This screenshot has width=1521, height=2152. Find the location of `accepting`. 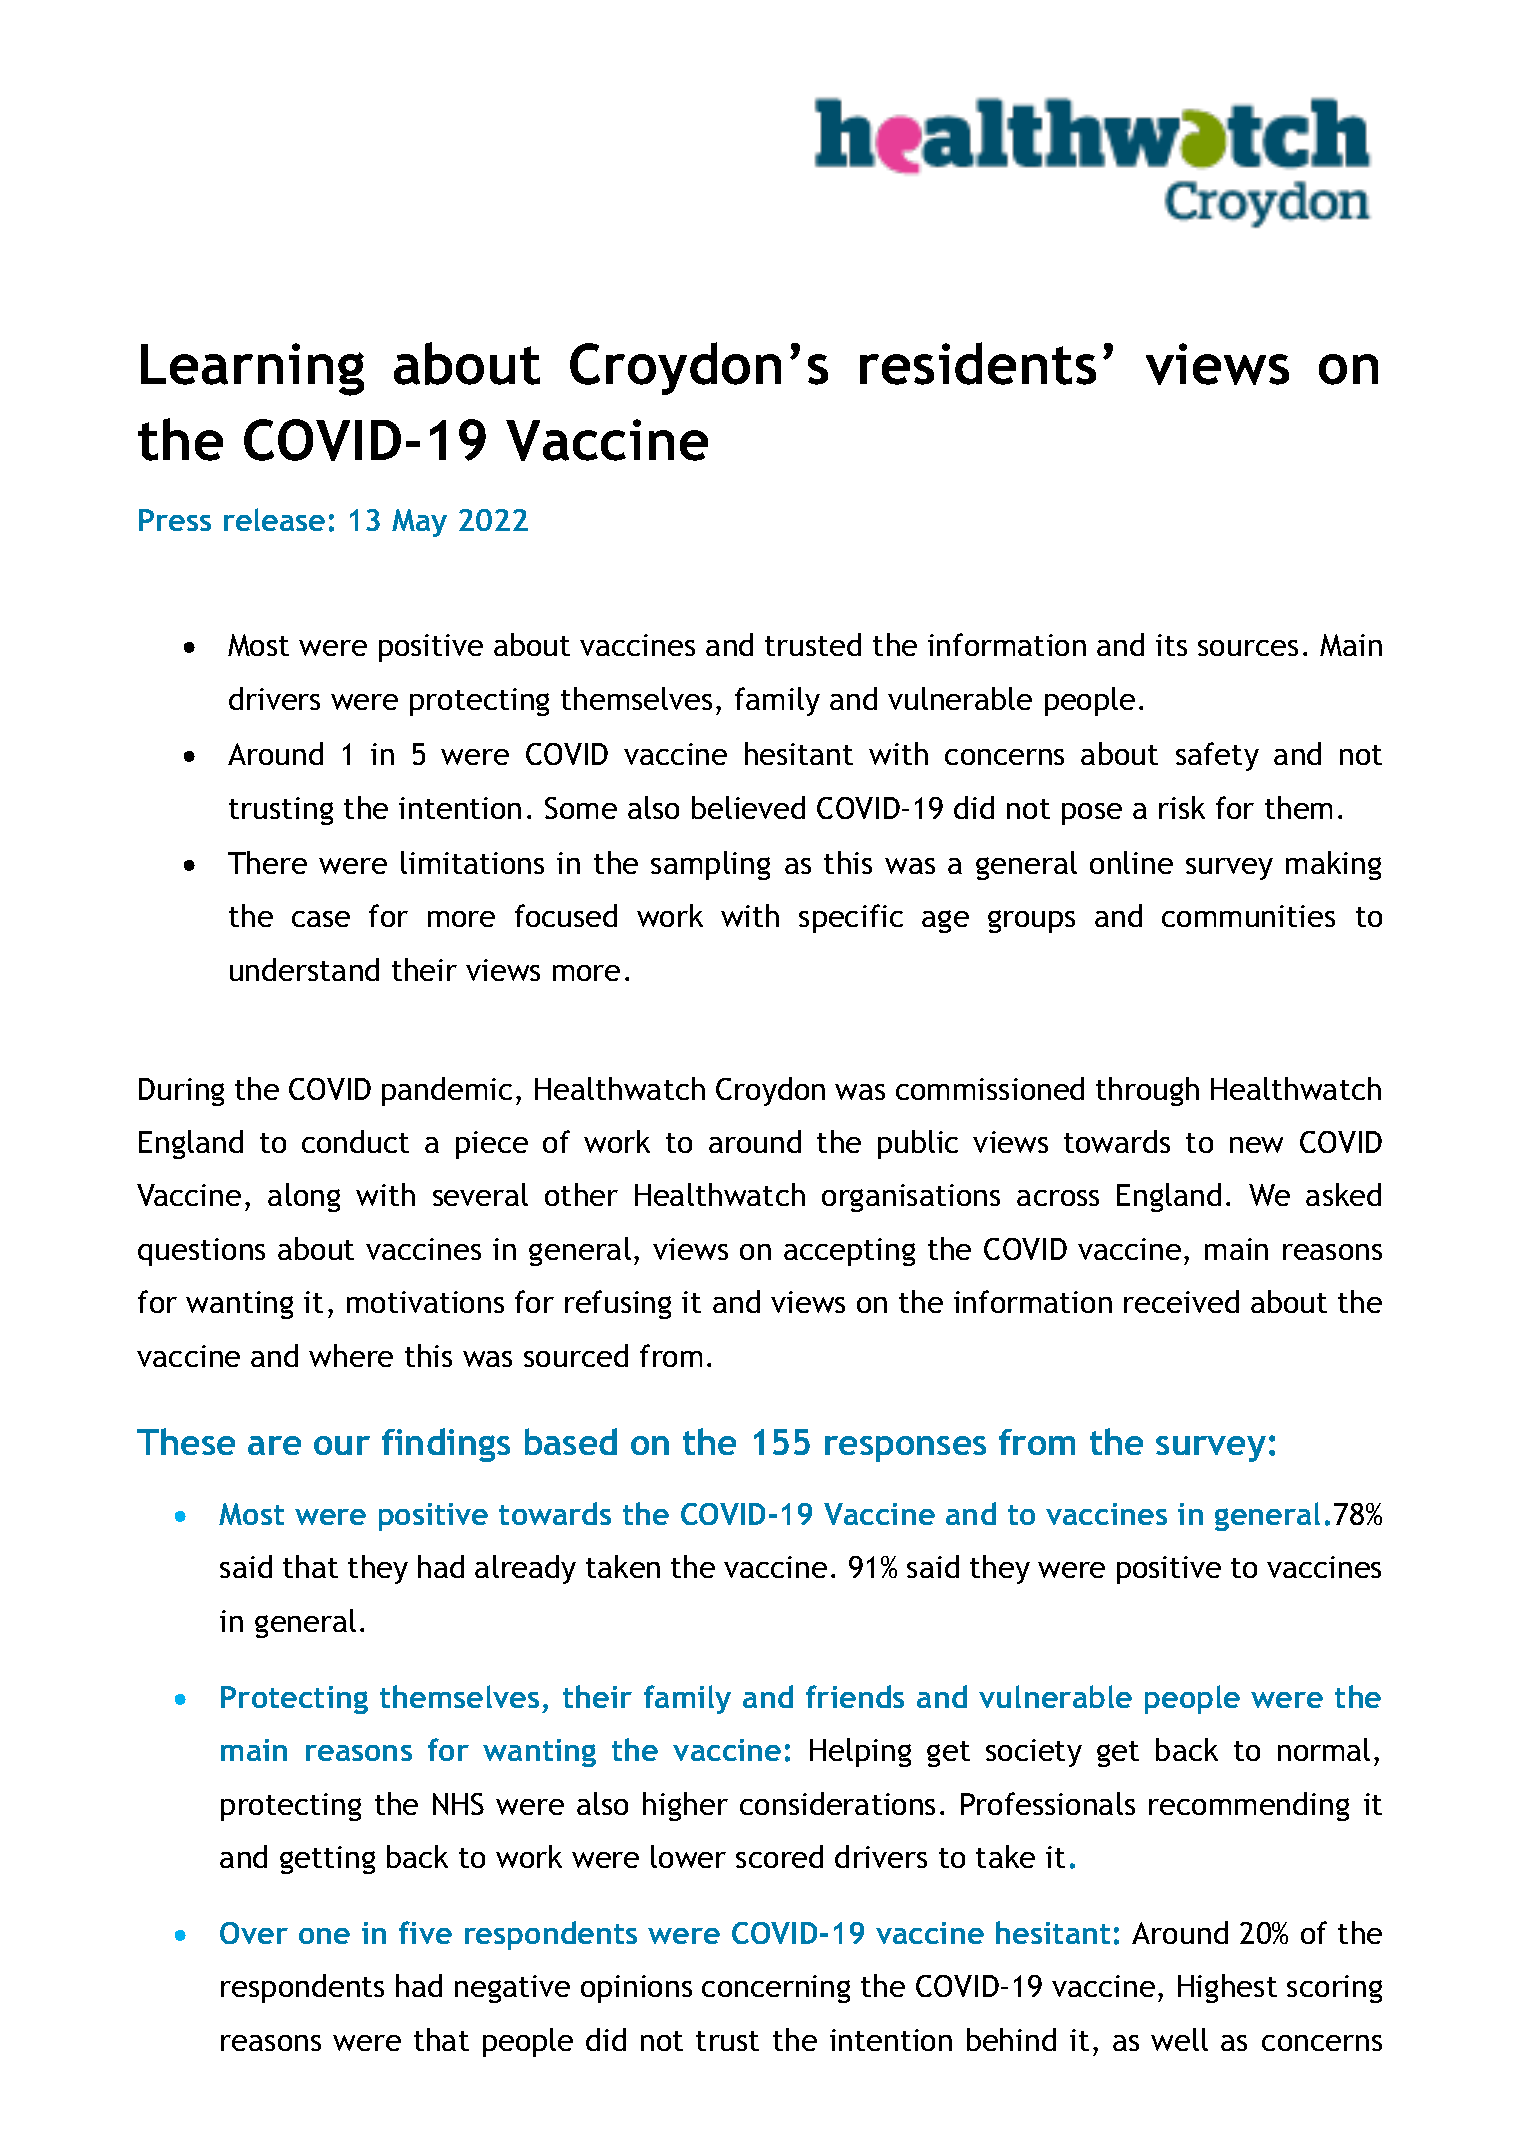

accepting is located at coordinates (849, 1252).
